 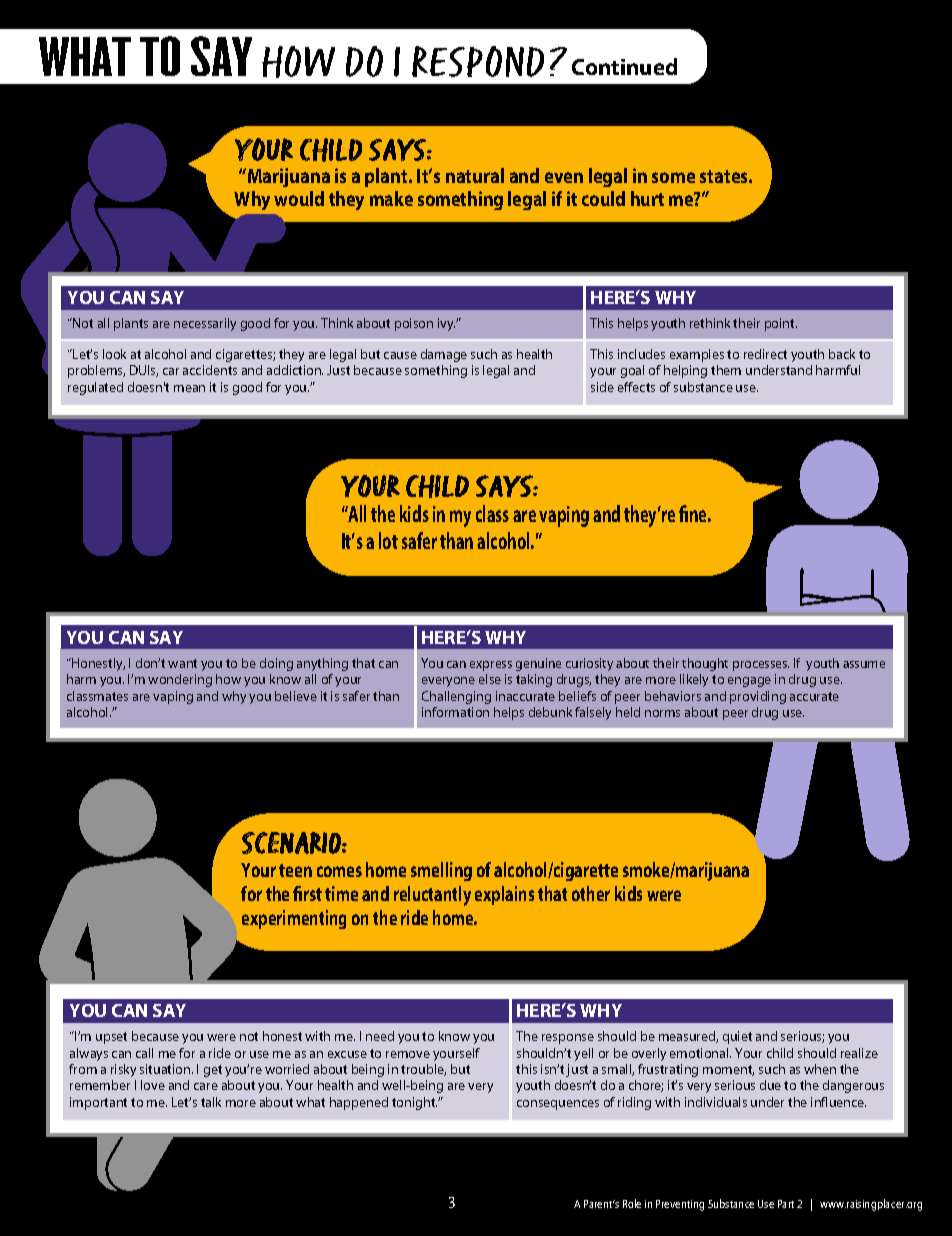 What do you see at coordinates (478, 61) in the screenshot?
I see `RESPOND` at bounding box center [478, 61].
